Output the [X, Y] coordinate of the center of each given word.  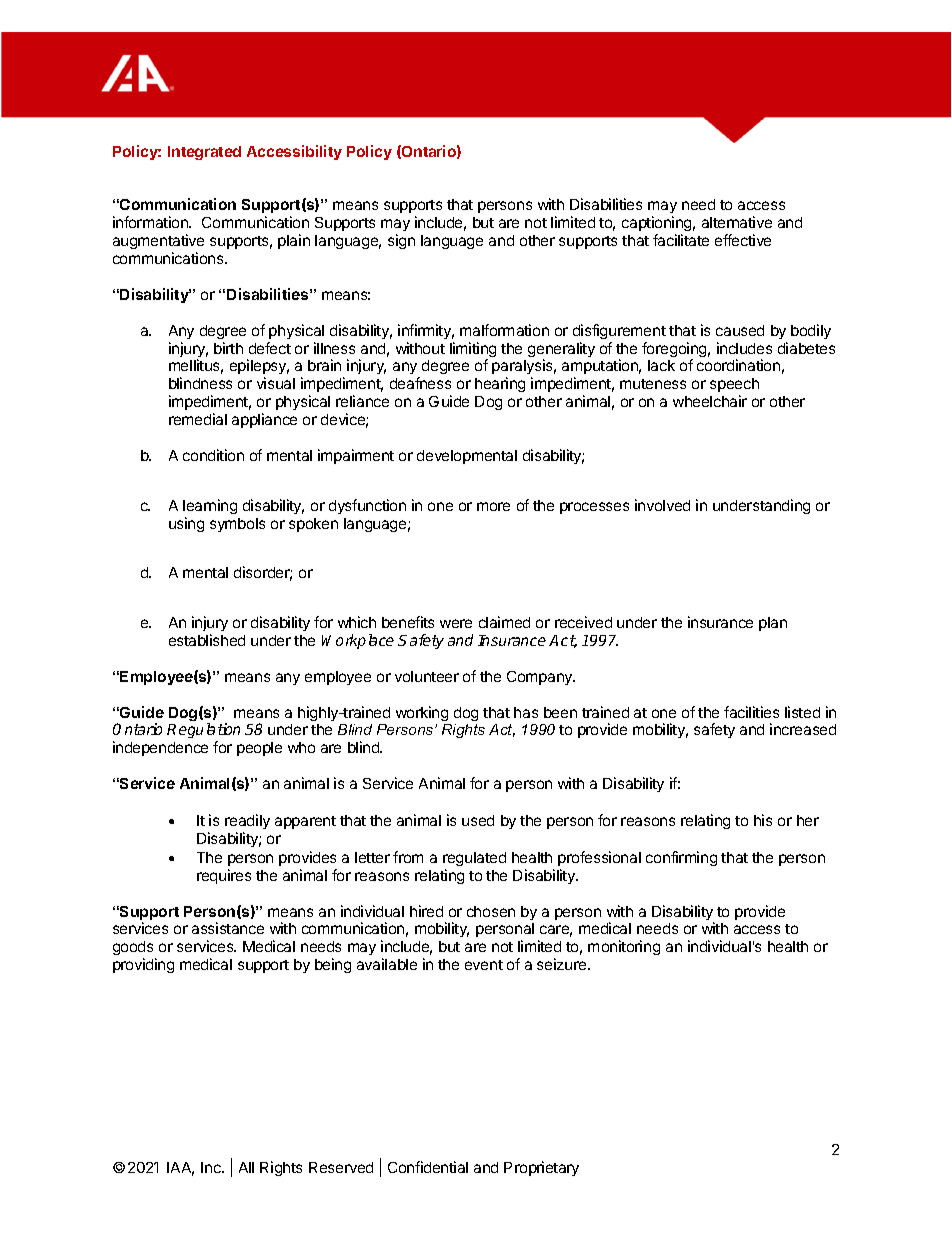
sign [401, 241]
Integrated [204, 153]
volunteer [427, 676]
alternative [737, 222]
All [246, 1167]
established [207, 640]
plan [773, 624]
